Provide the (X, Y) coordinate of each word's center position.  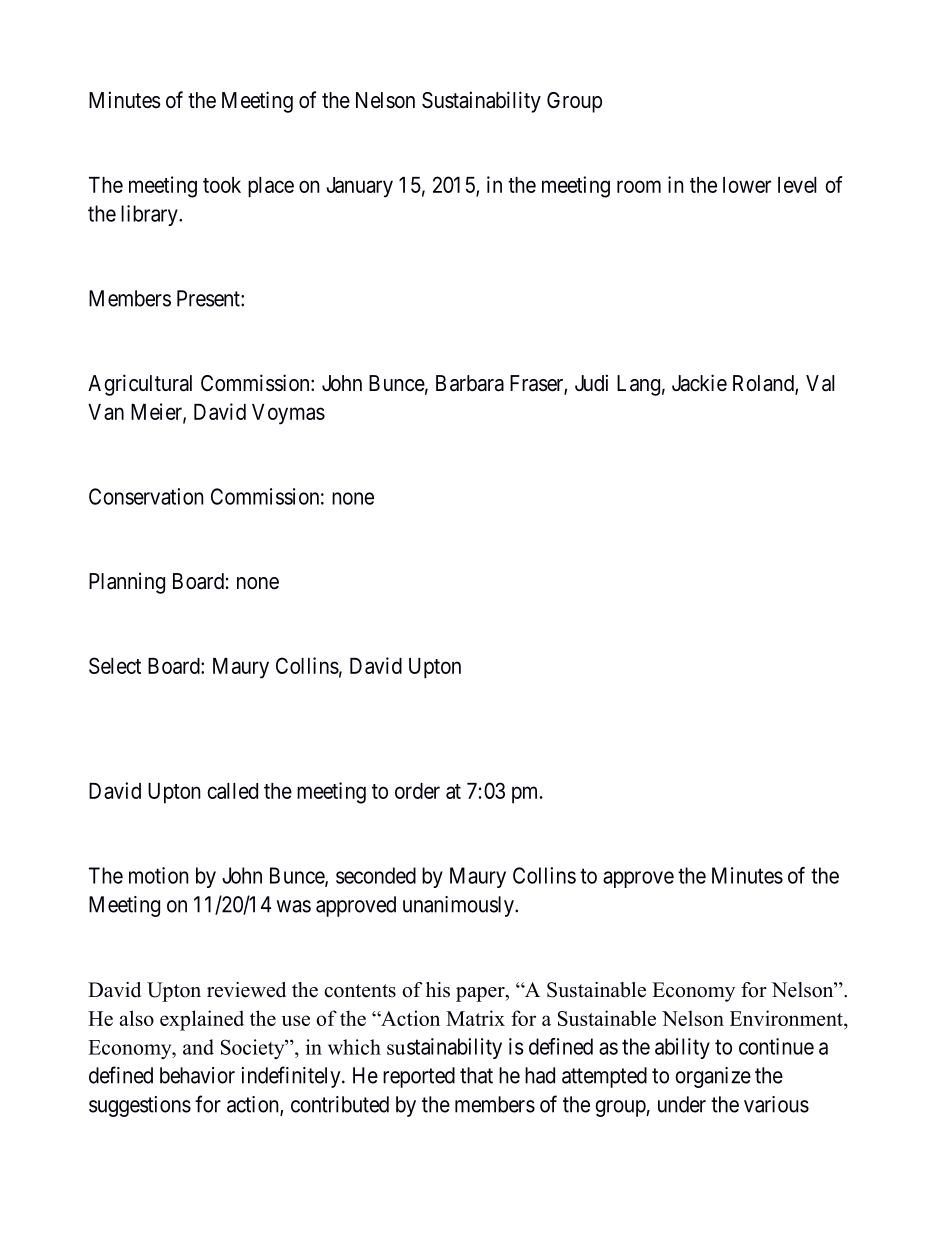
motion (159, 875)
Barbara (470, 383)
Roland (764, 384)
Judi (591, 382)
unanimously (459, 906)
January (359, 187)
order (417, 791)
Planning (127, 583)
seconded (376, 875)
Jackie (699, 383)
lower (747, 185)
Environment (787, 1019)
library (150, 215)
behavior (197, 1075)
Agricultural (140, 385)
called (232, 791)
